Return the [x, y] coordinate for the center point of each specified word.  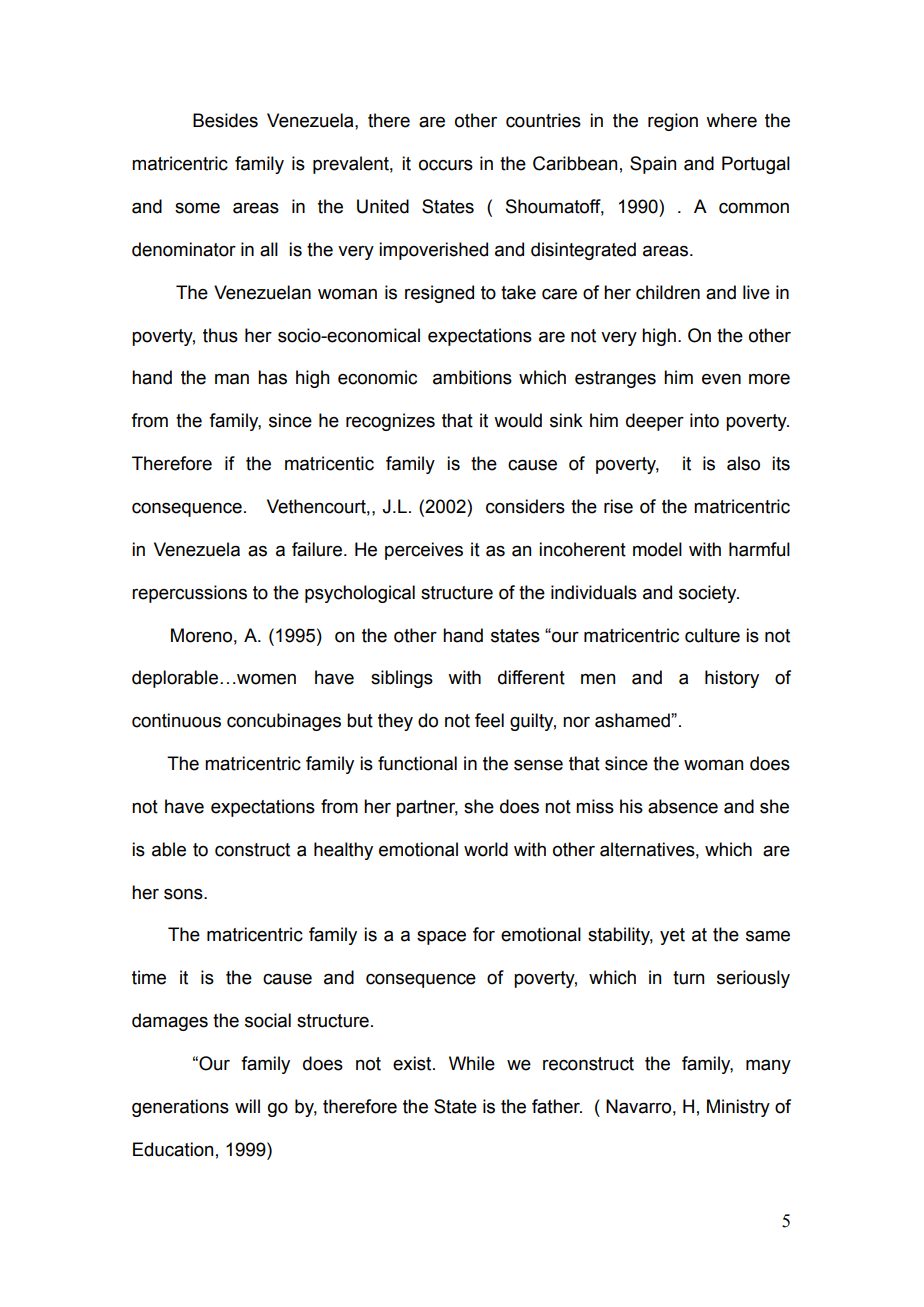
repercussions [189, 594]
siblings [402, 679]
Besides [225, 120]
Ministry [738, 1108]
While [472, 1063]
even [721, 379]
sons [184, 894]
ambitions [472, 377]
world [486, 849]
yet [672, 936]
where [731, 120]
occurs [446, 165]
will [247, 1106]
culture [712, 635]
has [272, 377]
